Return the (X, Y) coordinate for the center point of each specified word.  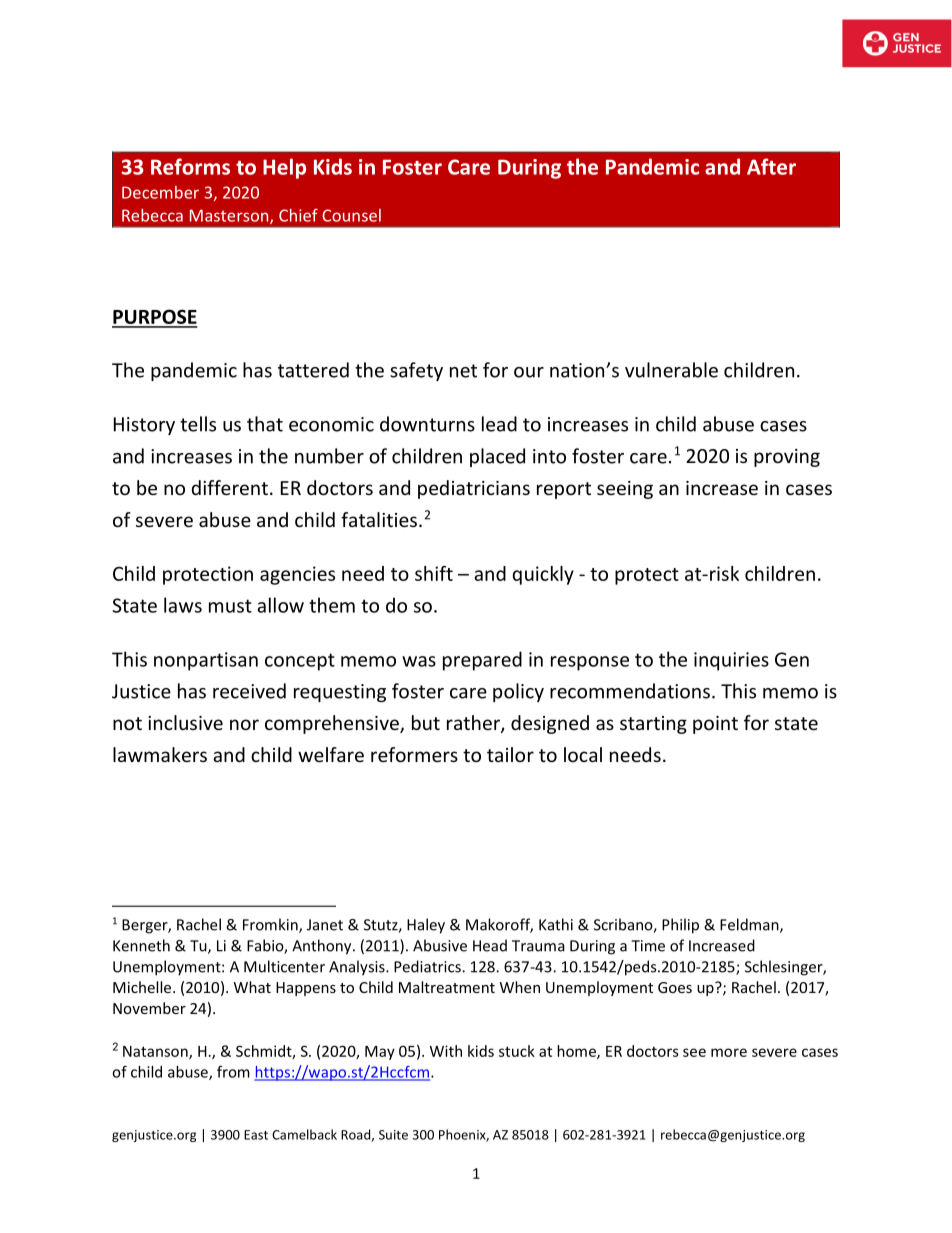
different (230, 487)
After (771, 166)
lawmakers (160, 754)
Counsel (351, 215)
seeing (625, 490)
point (715, 725)
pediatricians (474, 489)
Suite (393, 1135)
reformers (414, 754)
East (256, 1135)
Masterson (230, 216)
